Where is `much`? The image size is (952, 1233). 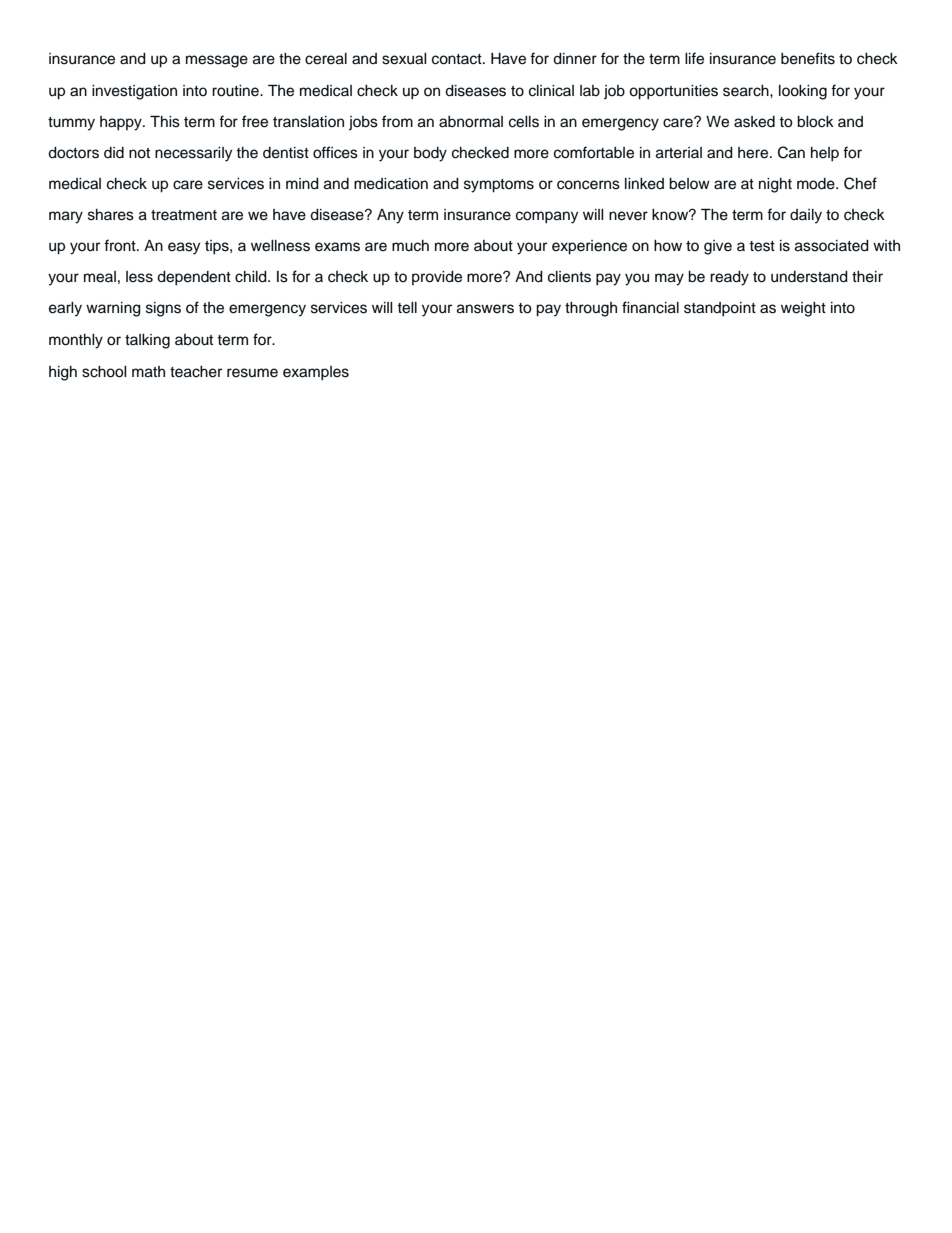
much is located at coordinates (410, 246).
